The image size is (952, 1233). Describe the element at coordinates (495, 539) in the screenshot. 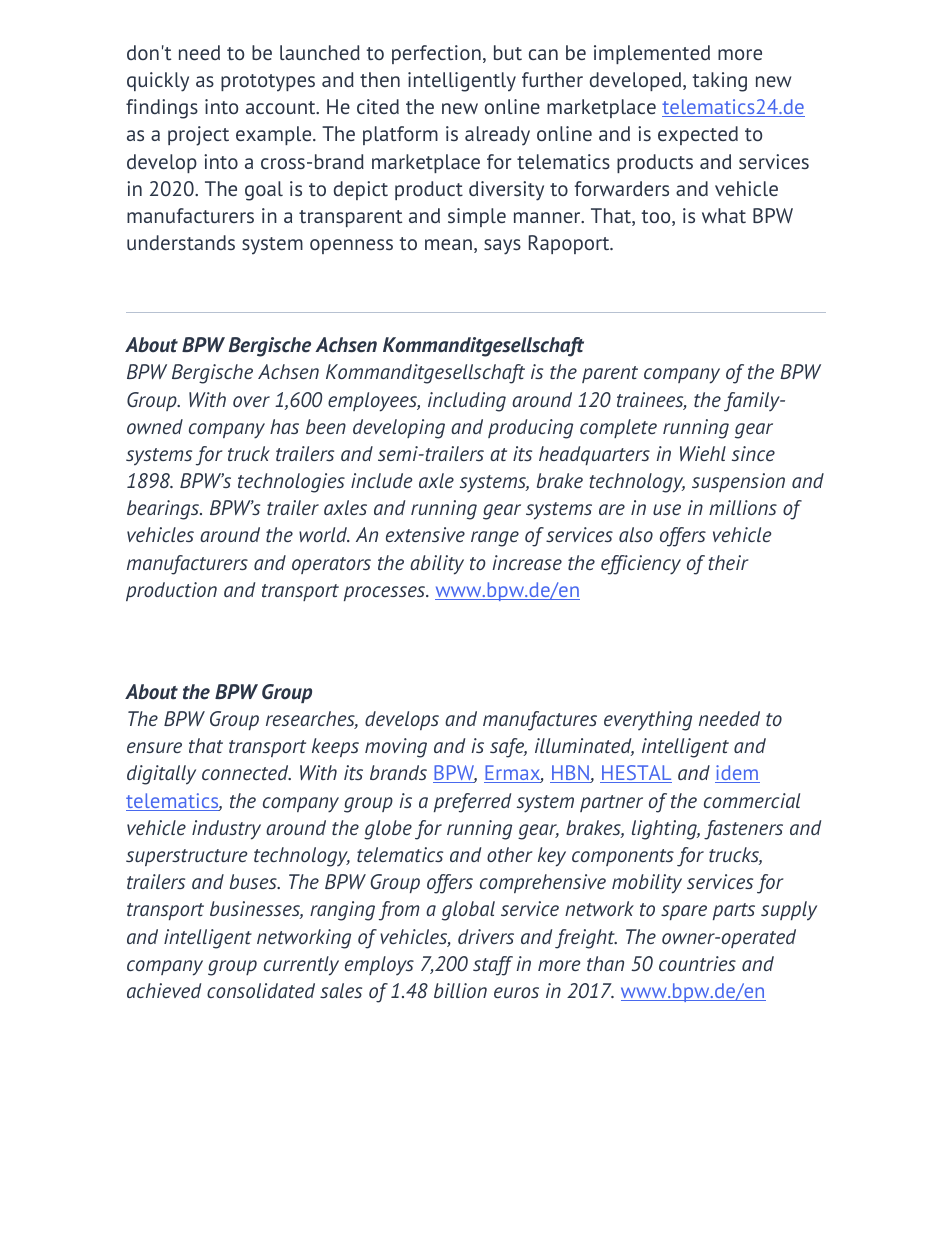

I see `range` at that location.
